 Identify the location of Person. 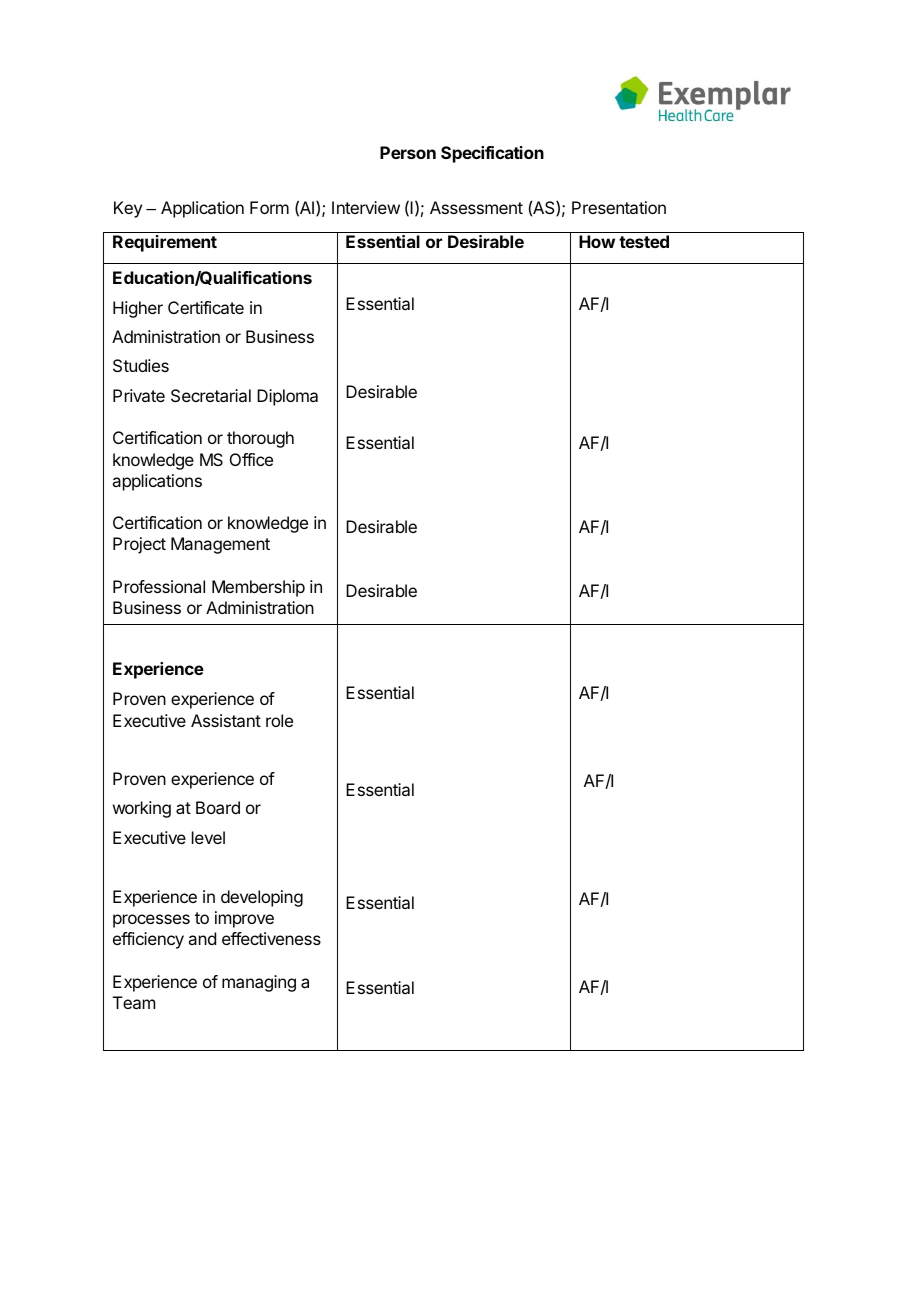
(408, 152).
